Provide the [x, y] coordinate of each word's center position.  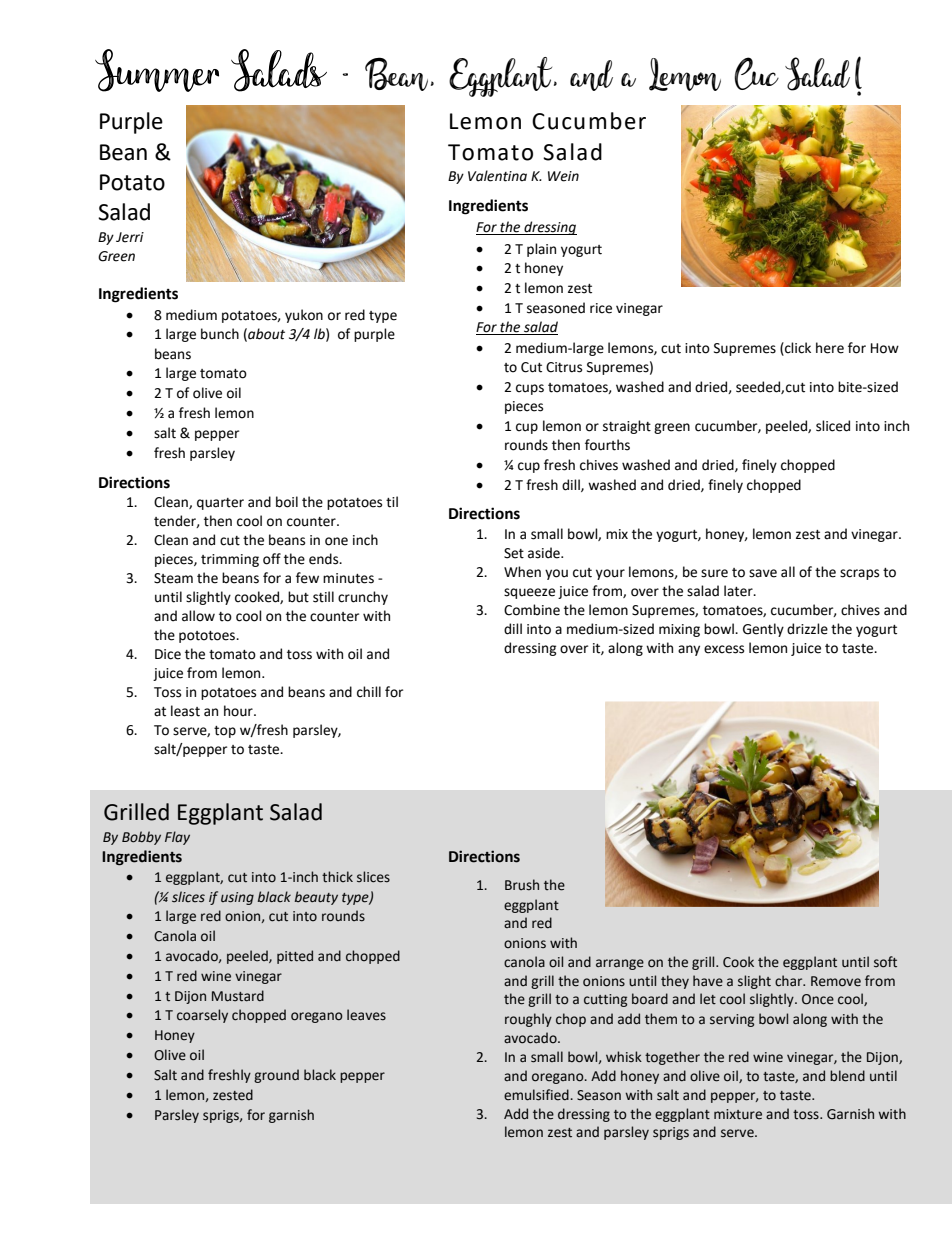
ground [276, 1076]
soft [885, 962]
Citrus [564, 367]
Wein [563, 176]
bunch [220, 334]
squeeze [529, 593]
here [830, 348]
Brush [522, 885]
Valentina [497, 176]
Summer [157, 70]
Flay [177, 838]
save [763, 573]
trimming [230, 560]
